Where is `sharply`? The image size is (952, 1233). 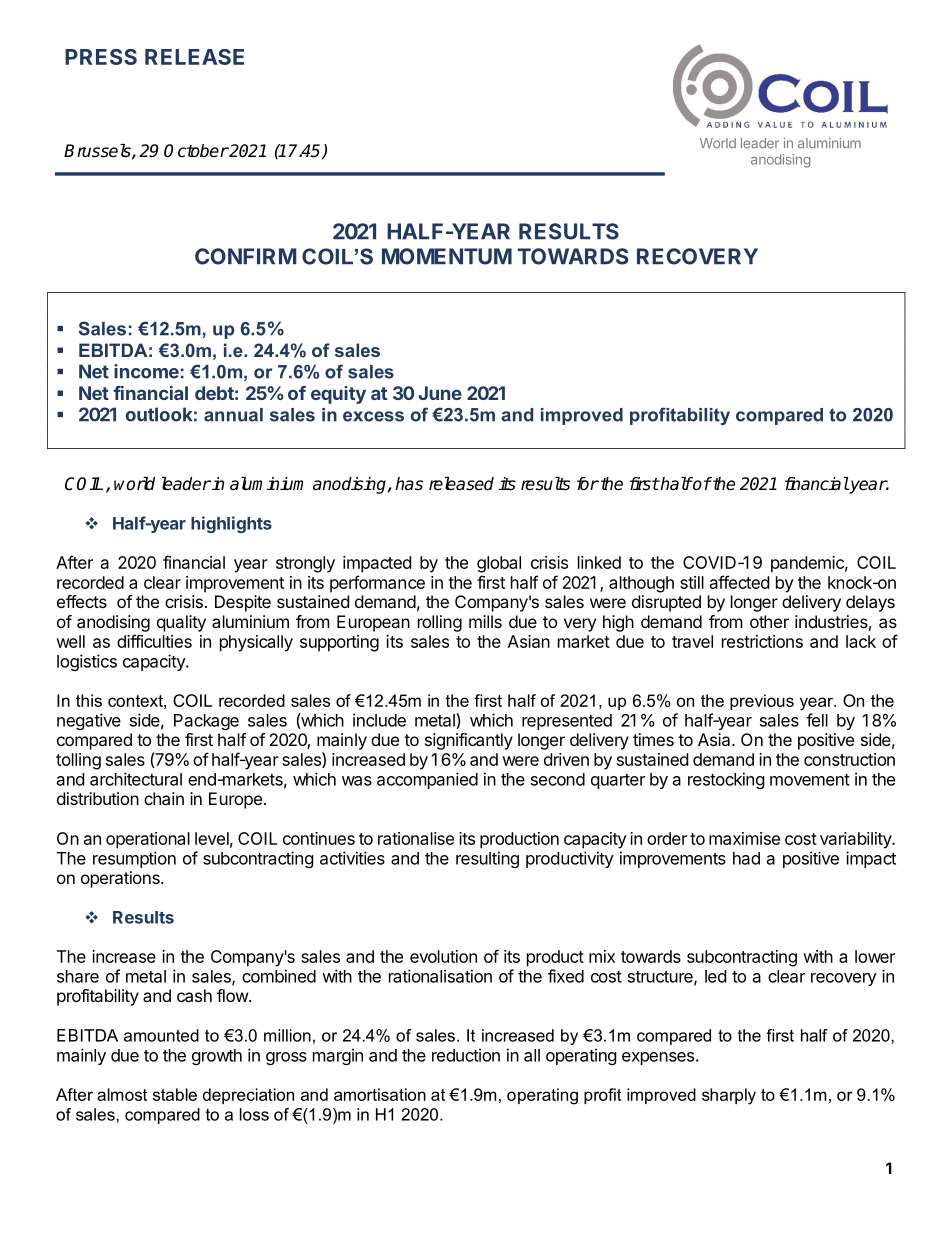
sharply is located at coordinates (729, 1096).
